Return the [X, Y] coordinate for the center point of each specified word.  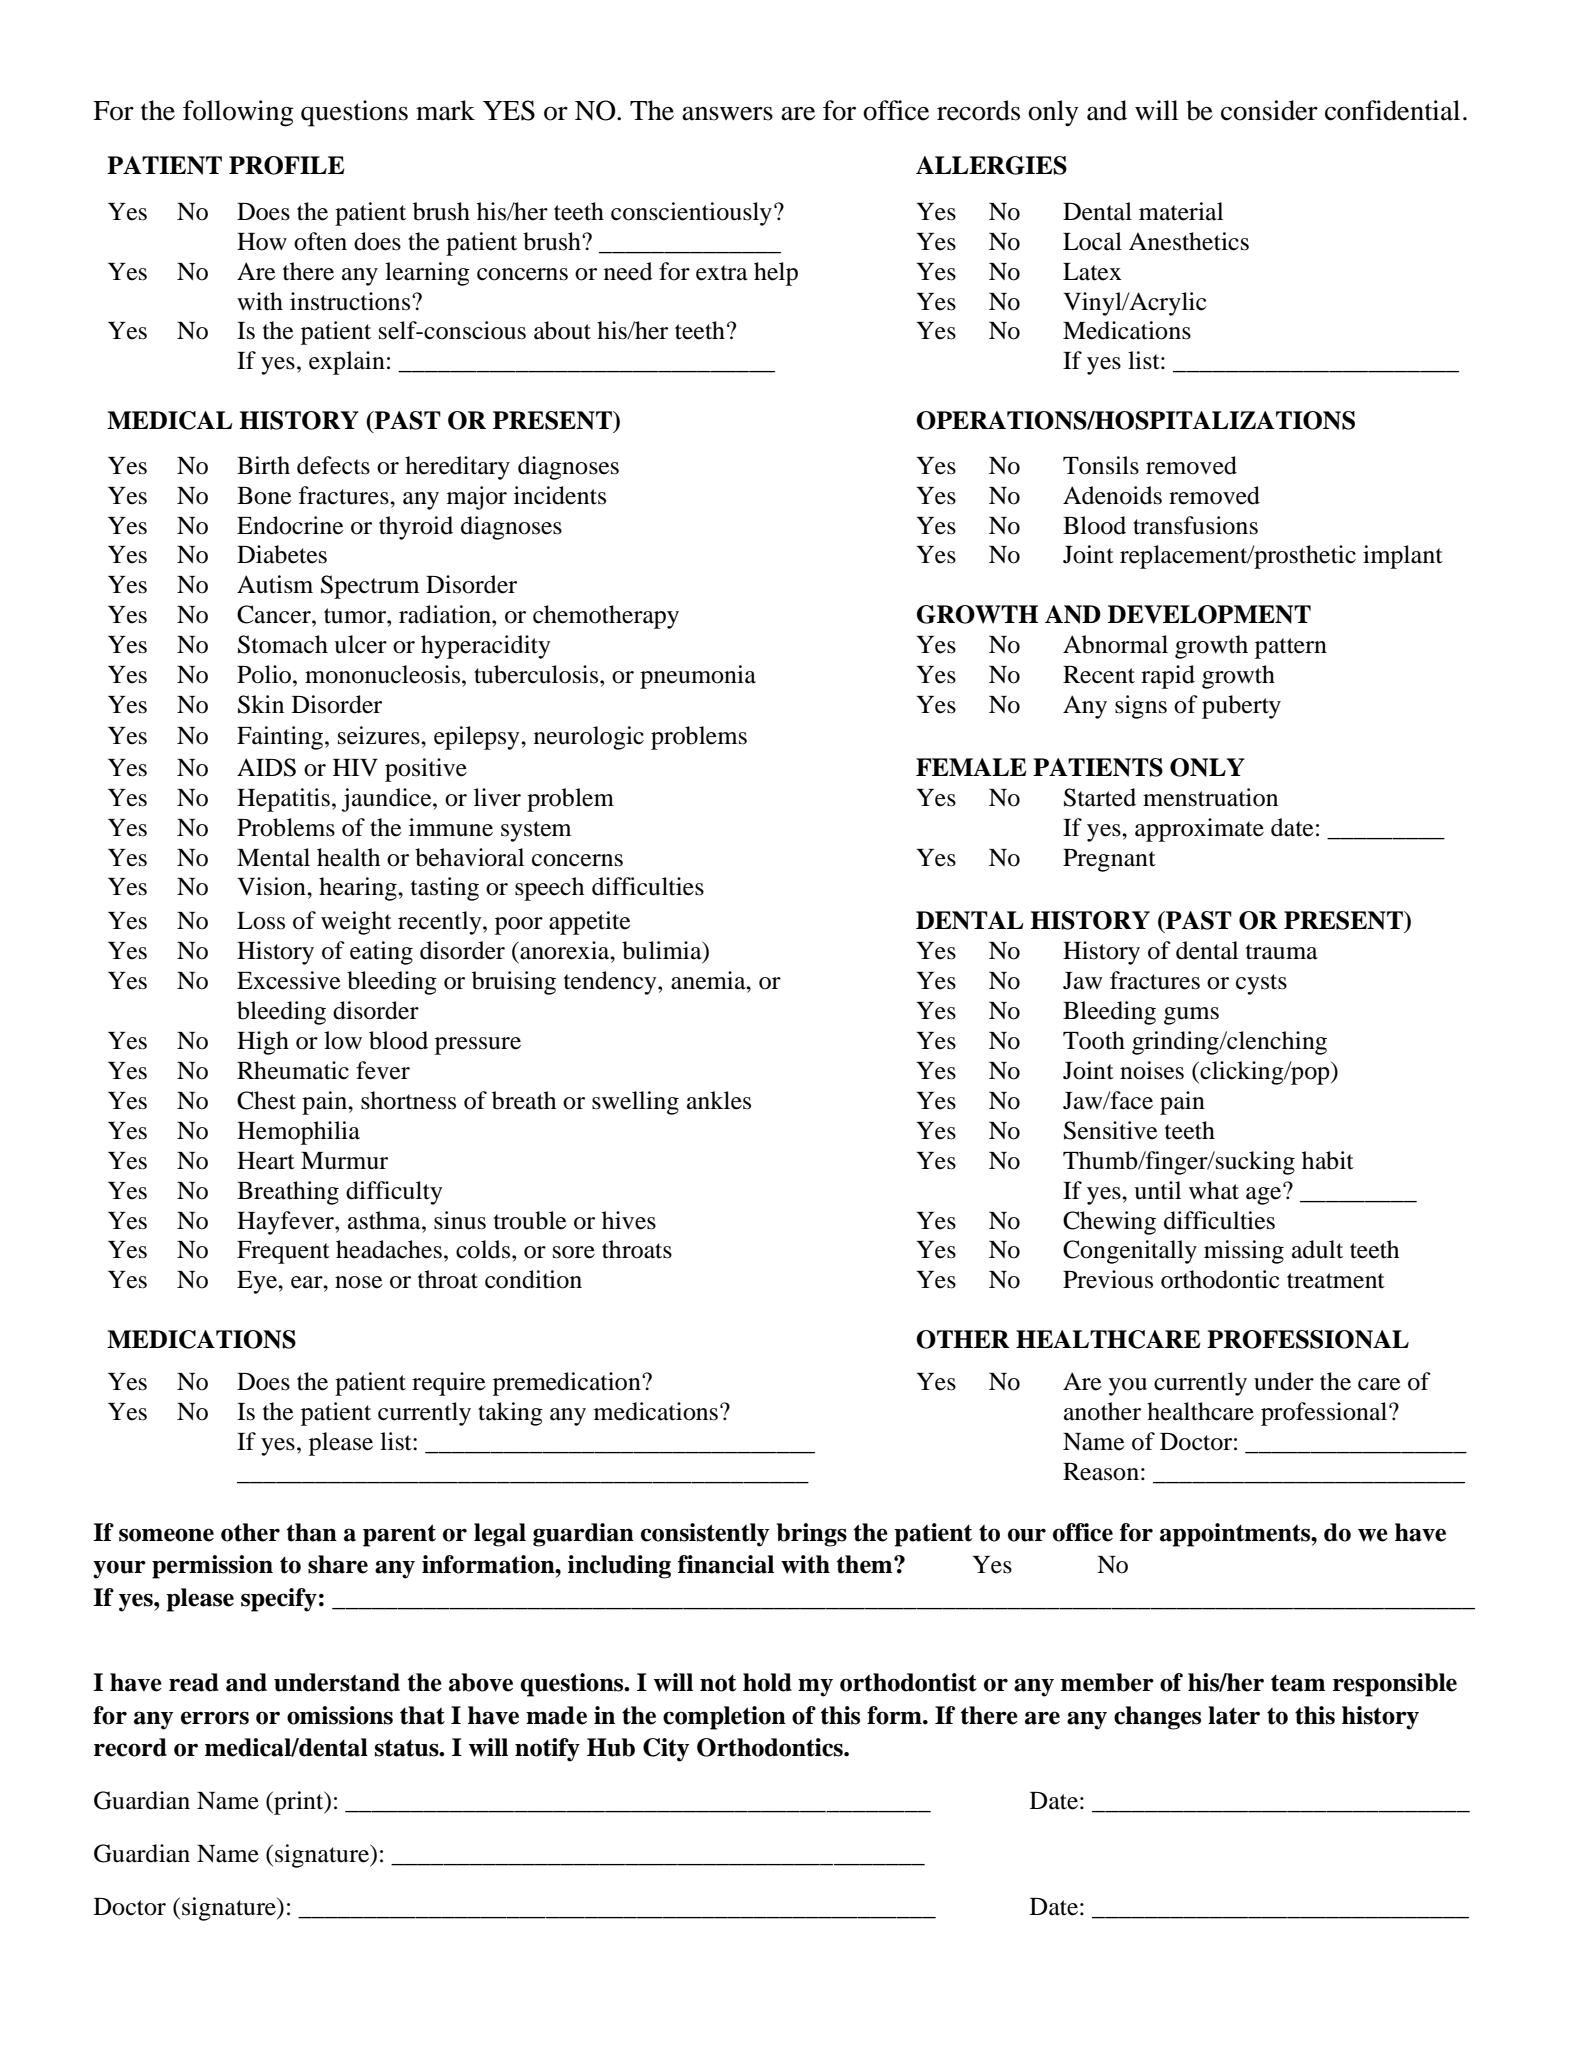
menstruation [1210, 797]
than [312, 1532]
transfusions [1195, 525]
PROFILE [287, 165]
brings [812, 1535]
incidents [560, 495]
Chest [266, 1100]
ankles [719, 1100]
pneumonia [698, 677]
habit [1328, 1160]
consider [1269, 110]
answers [727, 114]
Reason [1101, 1472]
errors [215, 1718]
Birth [263, 465]
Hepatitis [283, 800]
